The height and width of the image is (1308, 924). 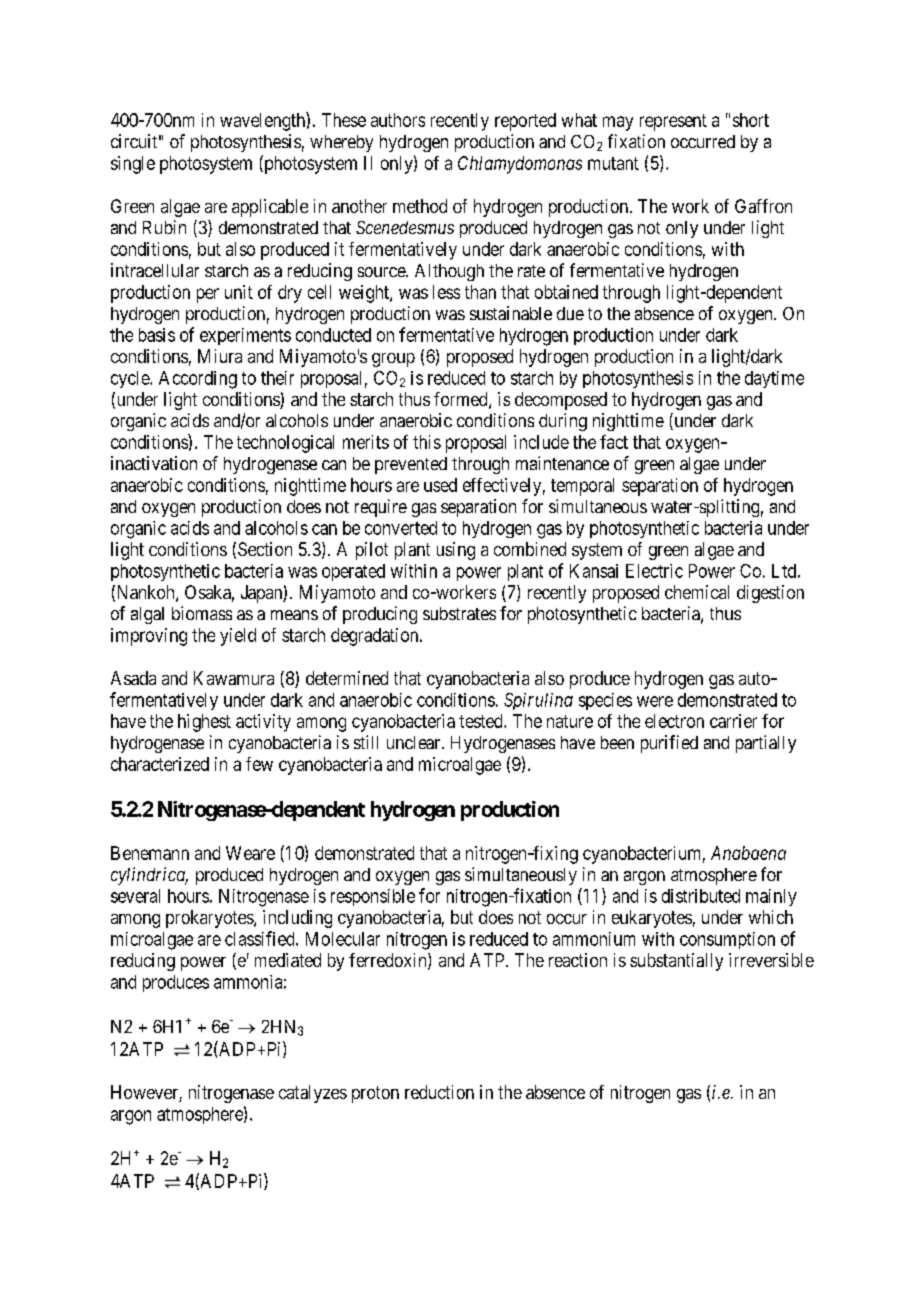 What do you see at coordinates (202, 613) in the image?
I see `biomass` at bounding box center [202, 613].
